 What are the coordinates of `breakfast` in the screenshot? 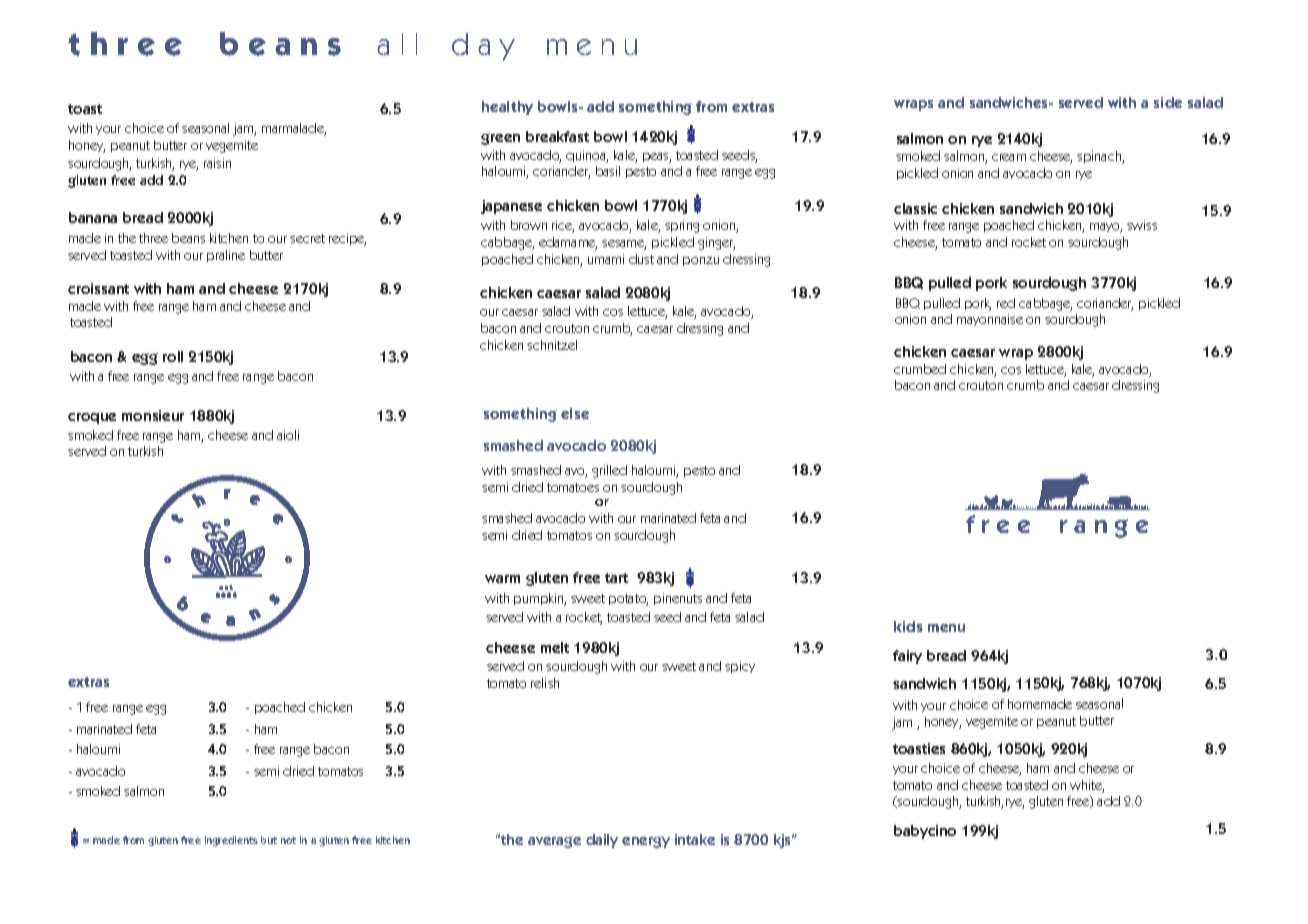 It's located at (557, 136).
